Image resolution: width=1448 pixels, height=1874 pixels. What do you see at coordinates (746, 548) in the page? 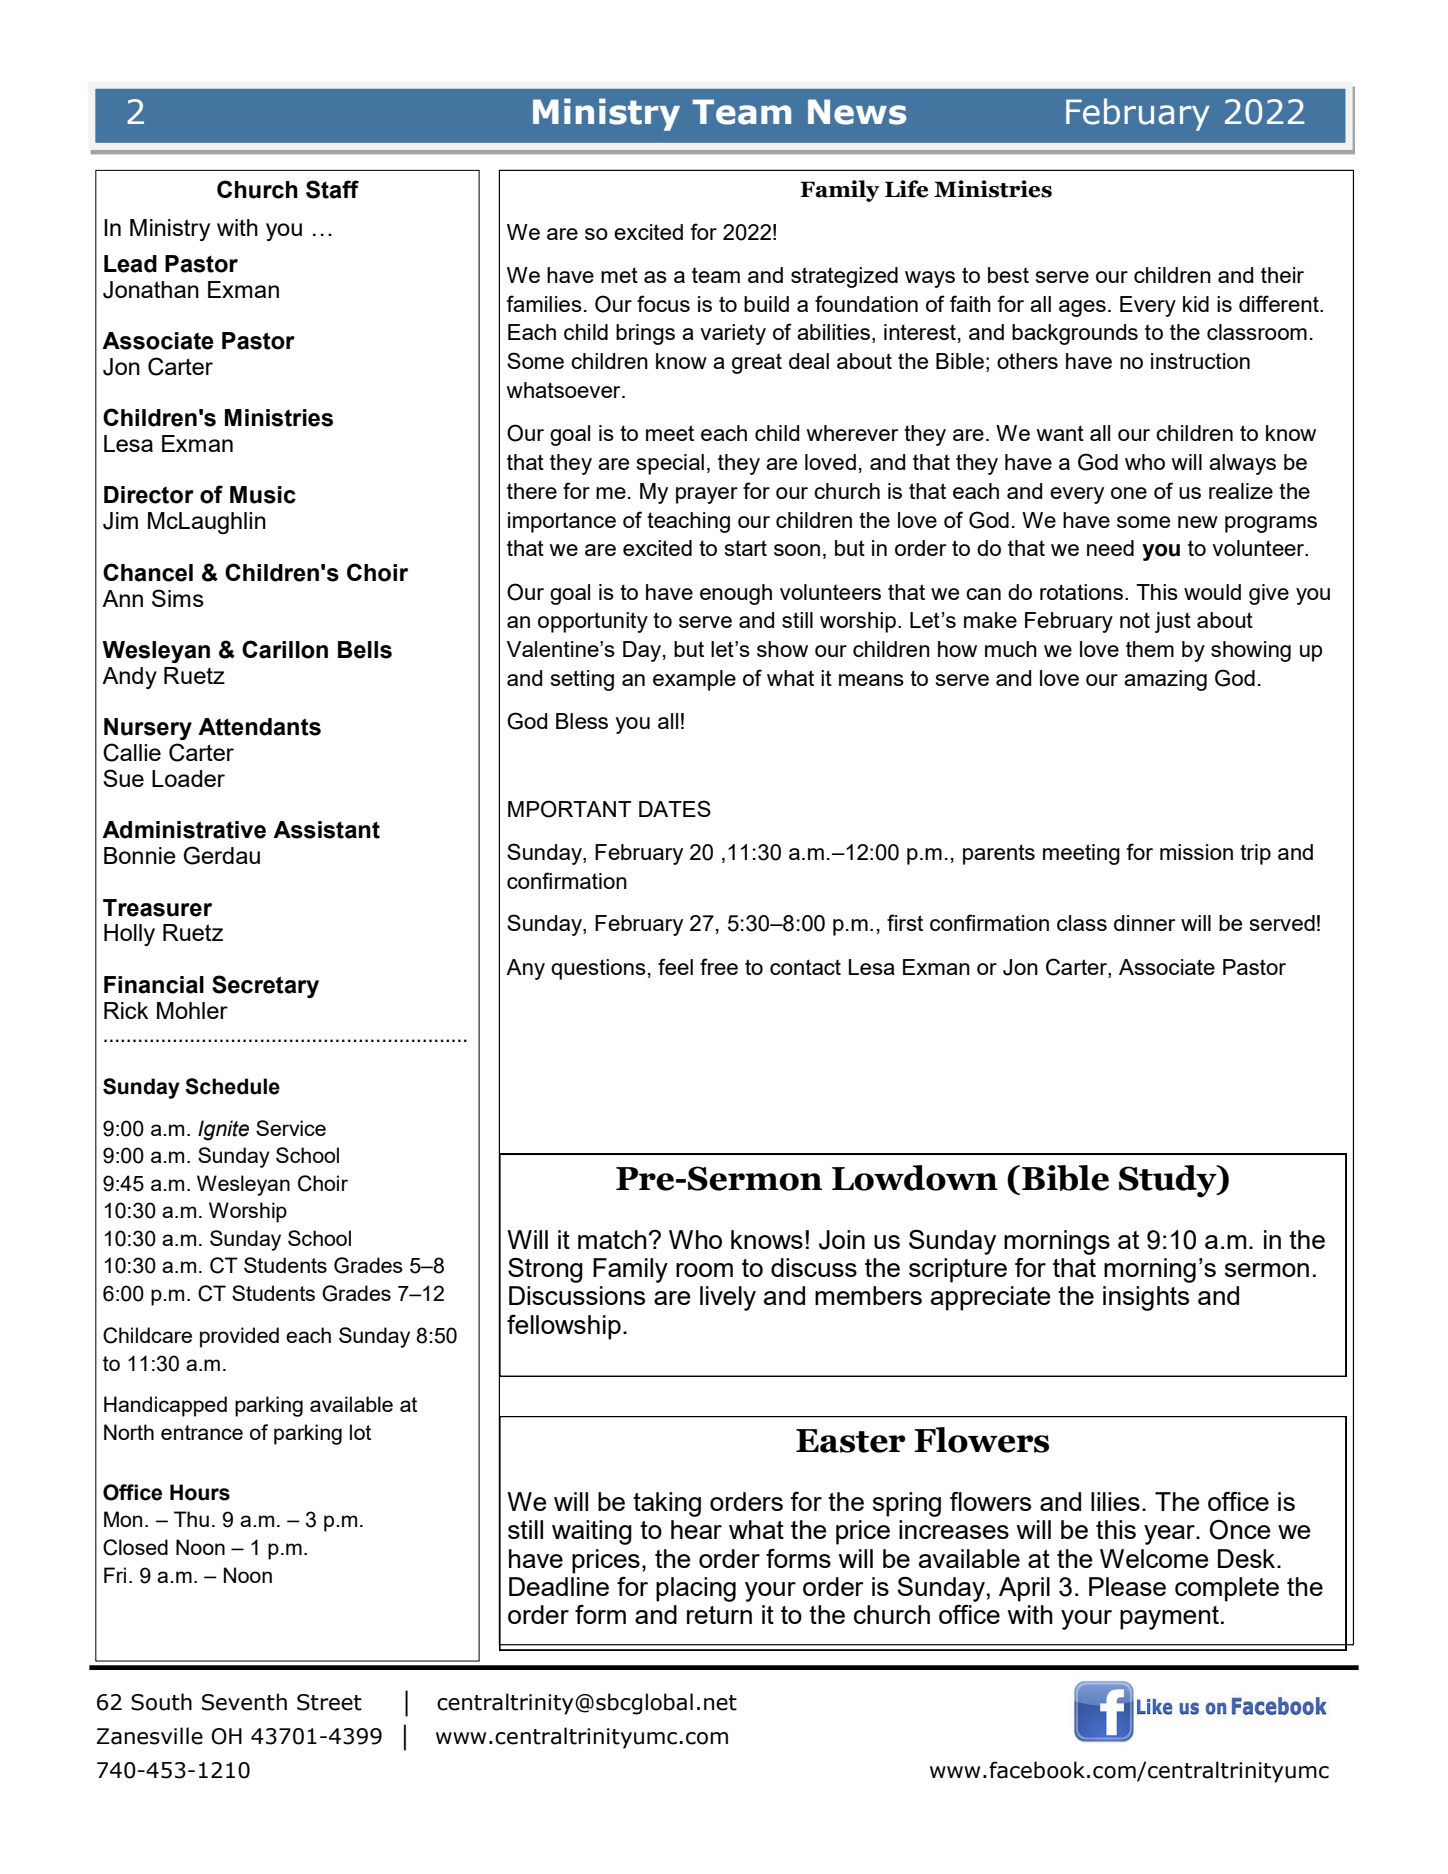
I see `start` at bounding box center [746, 548].
